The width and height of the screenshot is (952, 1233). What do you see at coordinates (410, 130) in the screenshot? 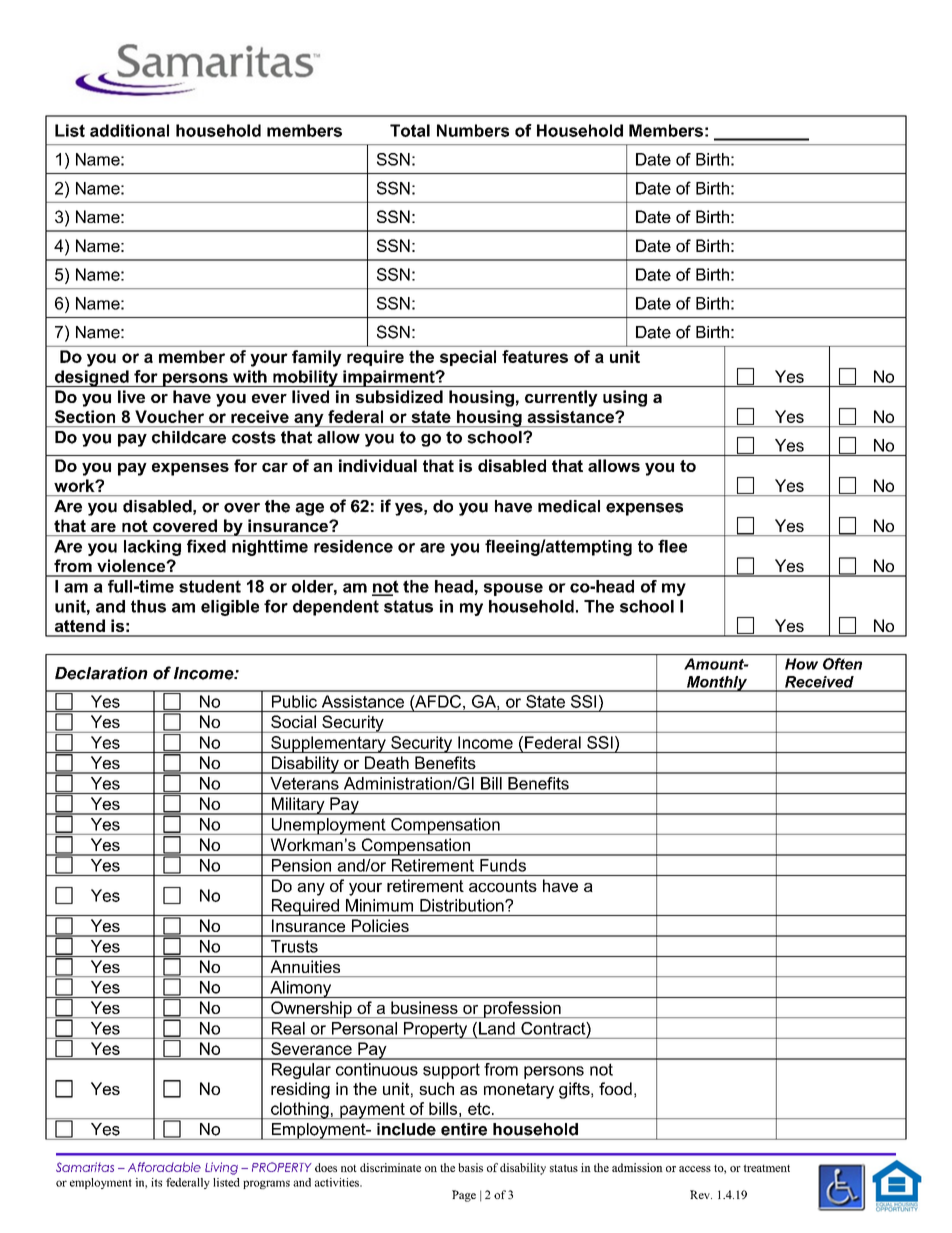
I see `Total` at bounding box center [410, 130].
